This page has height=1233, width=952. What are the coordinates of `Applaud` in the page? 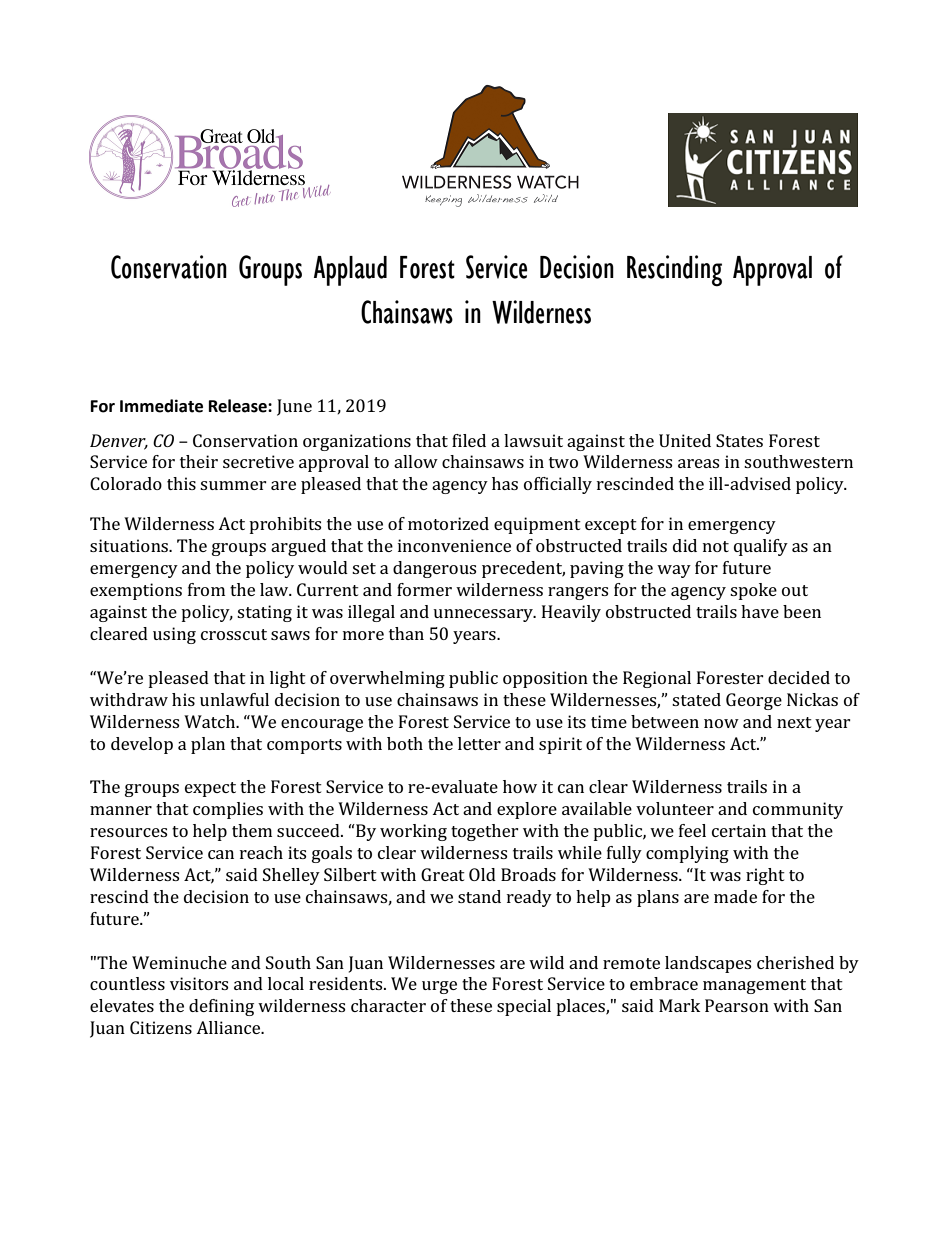 It's located at (350, 271).
